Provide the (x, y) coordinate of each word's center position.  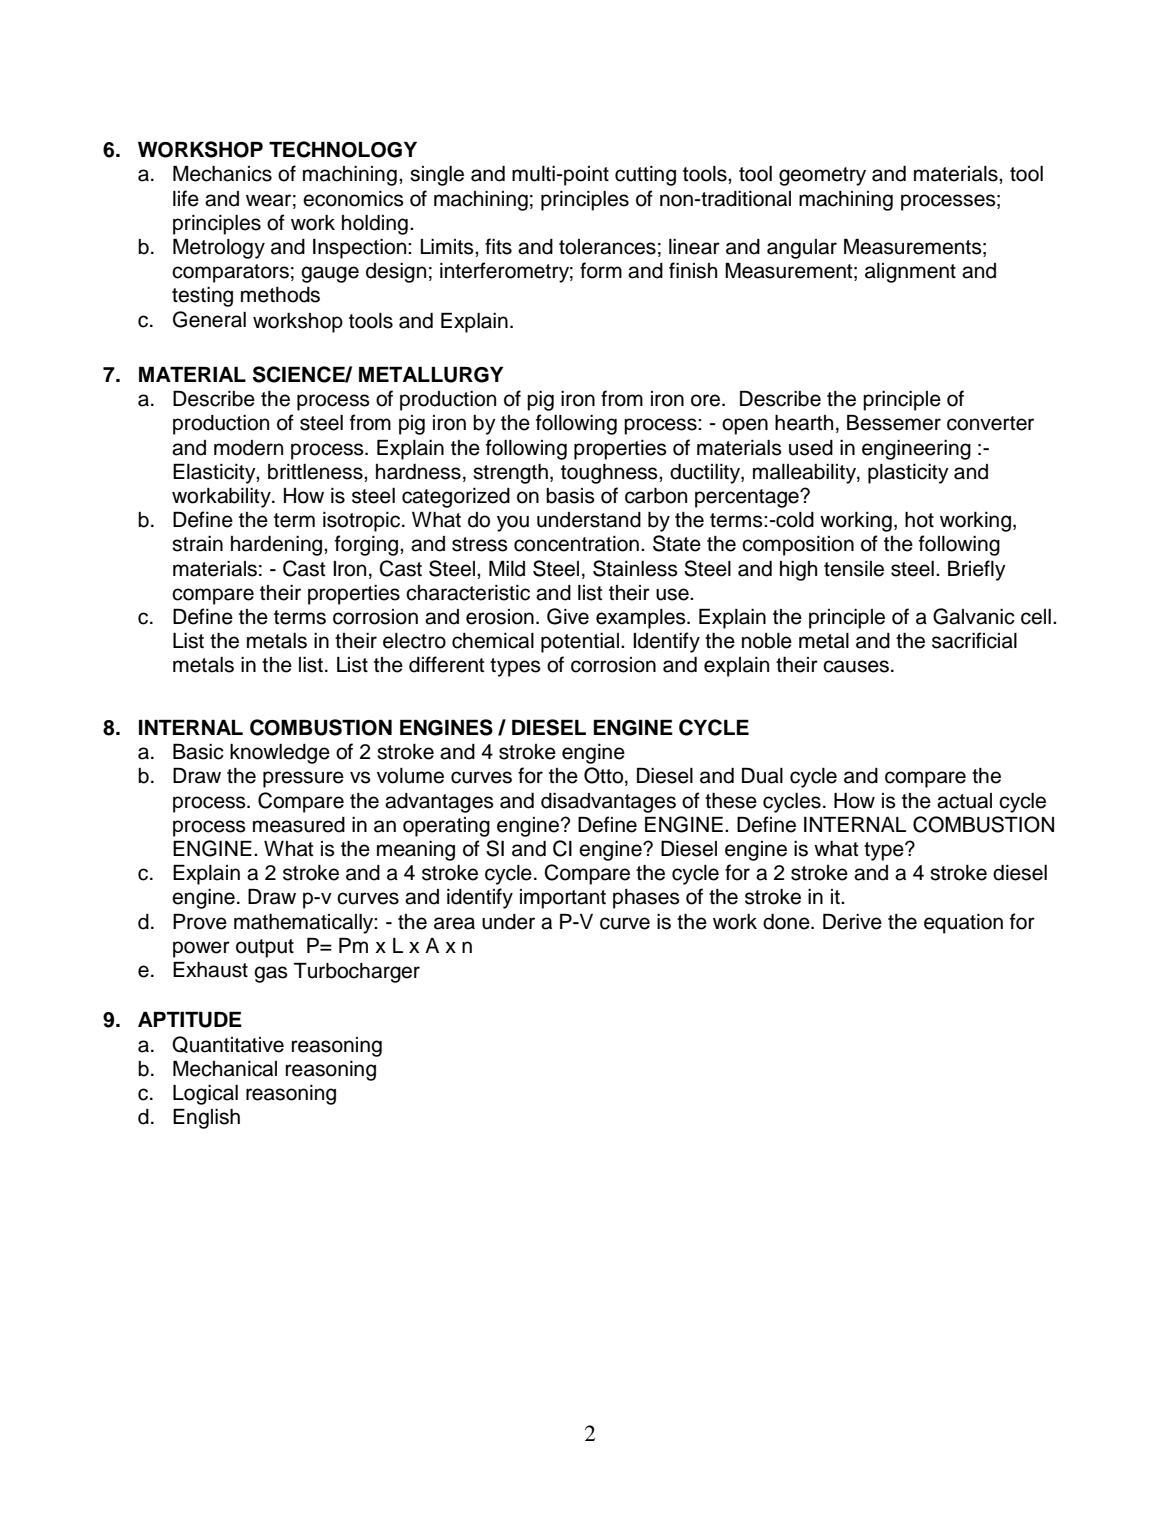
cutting (645, 176)
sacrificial (974, 640)
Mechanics (222, 174)
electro (414, 641)
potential (580, 643)
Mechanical (225, 1069)
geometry (822, 176)
